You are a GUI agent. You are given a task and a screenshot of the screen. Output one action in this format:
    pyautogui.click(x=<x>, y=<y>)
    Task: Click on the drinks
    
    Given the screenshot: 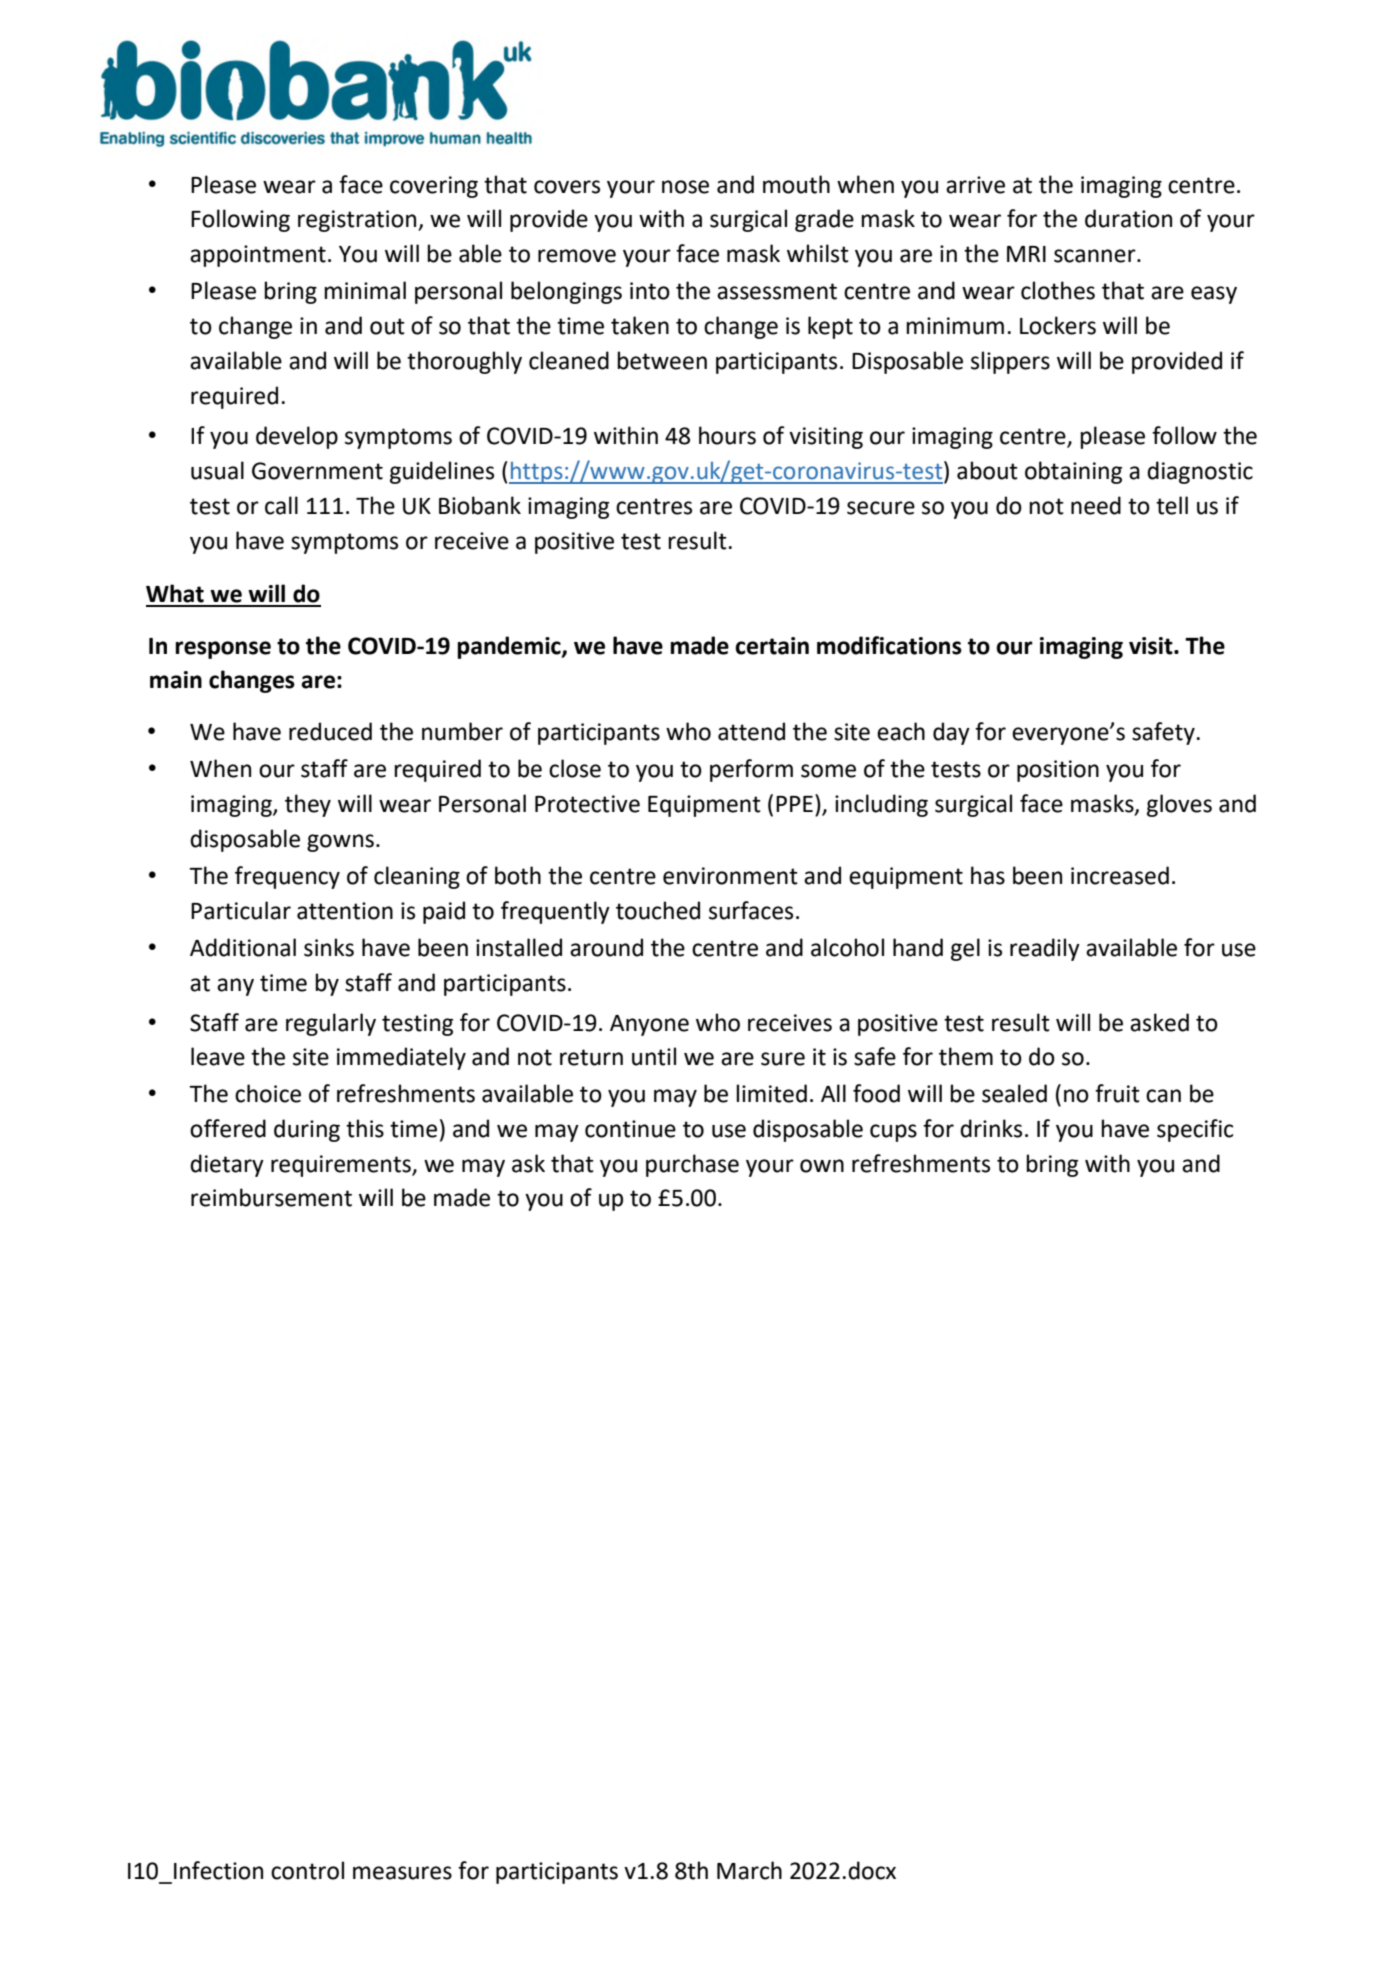 What is the action you would take?
    pyautogui.click(x=991, y=1128)
